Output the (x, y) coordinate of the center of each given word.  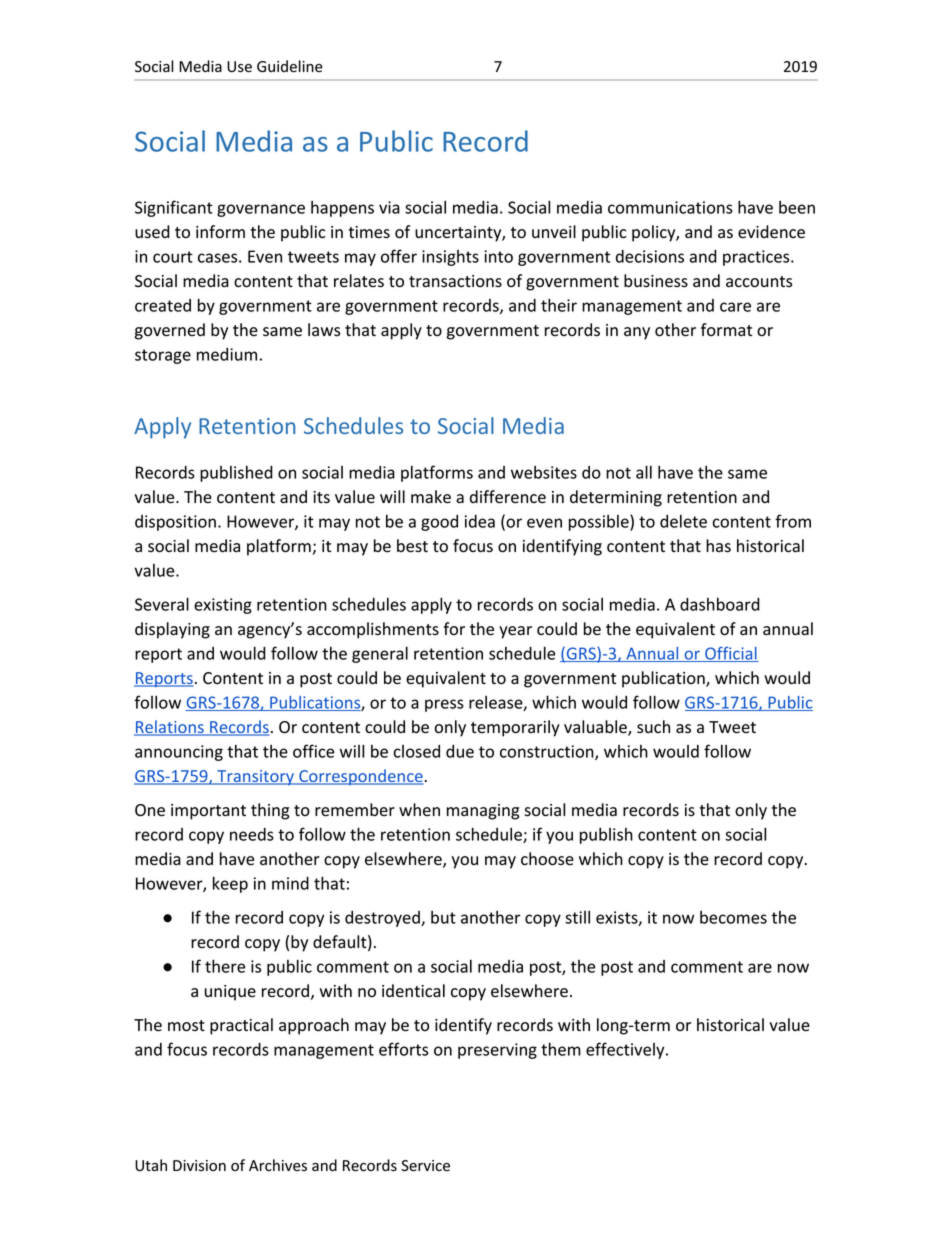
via (389, 207)
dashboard (720, 604)
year (515, 632)
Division (199, 1166)
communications (670, 207)
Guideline (290, 66)
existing (223, 606)
